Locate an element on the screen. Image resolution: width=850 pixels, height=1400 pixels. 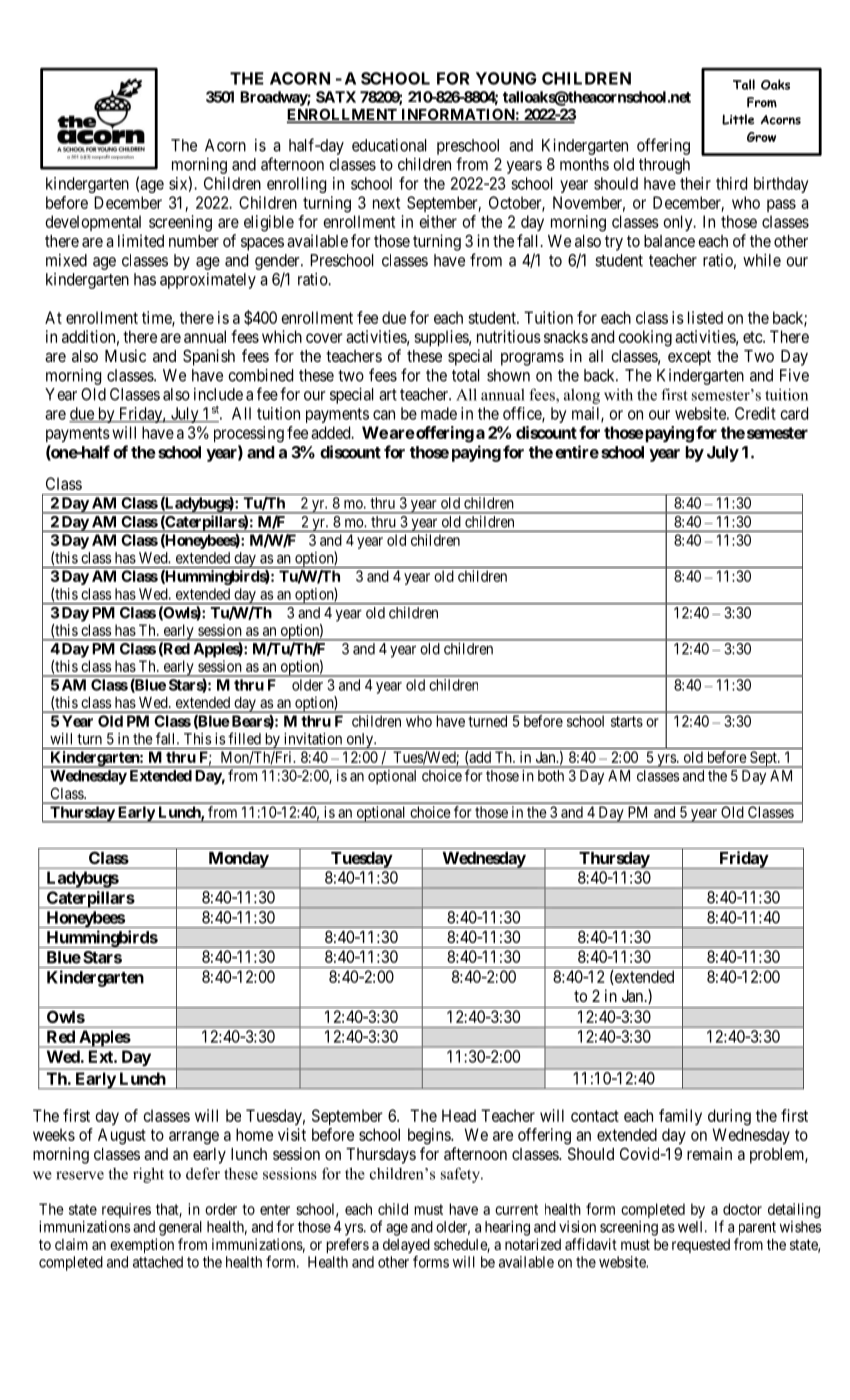
Little is located at coordinates (738, 119).
